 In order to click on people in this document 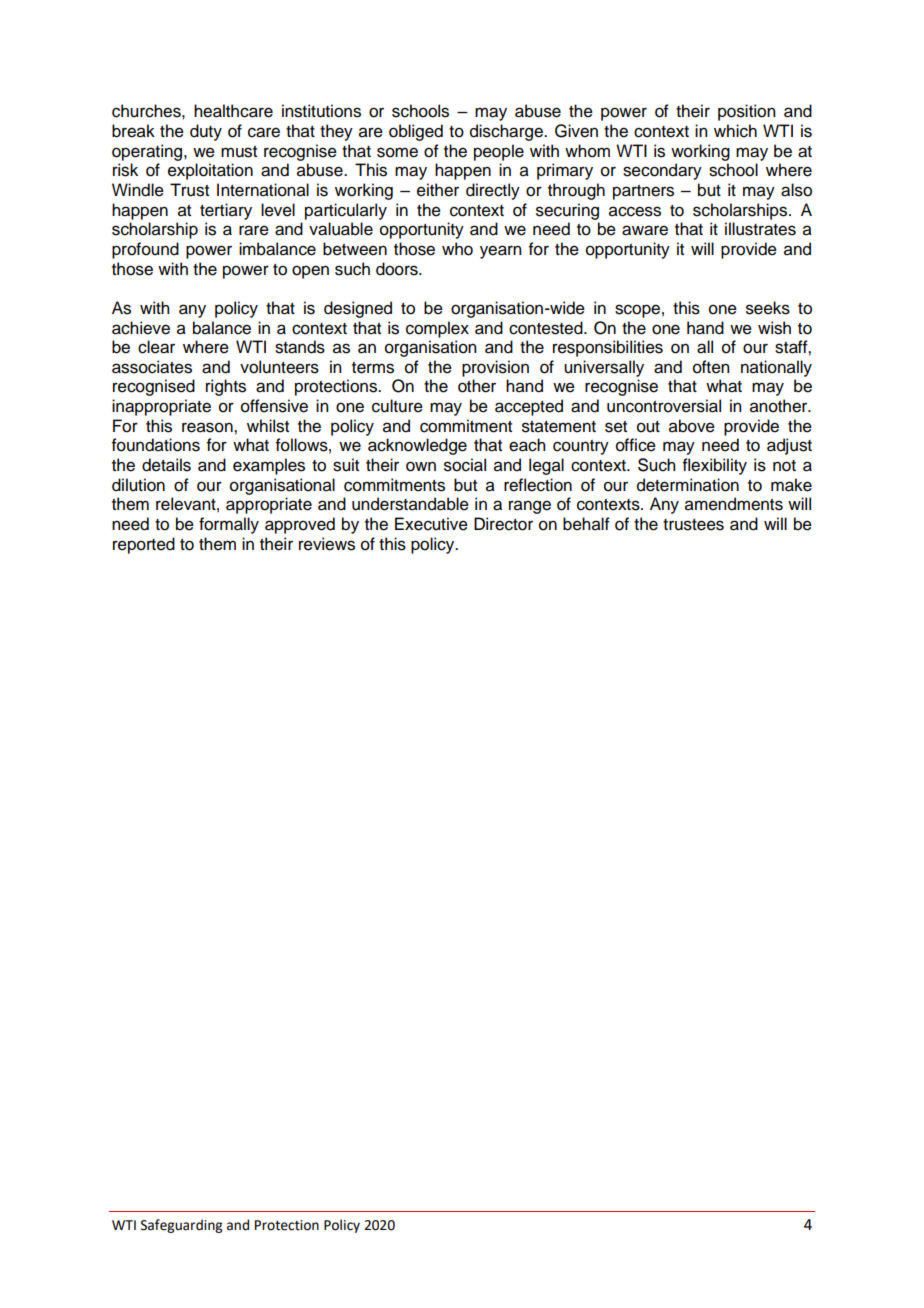, I will do `click(499, 152)`.
